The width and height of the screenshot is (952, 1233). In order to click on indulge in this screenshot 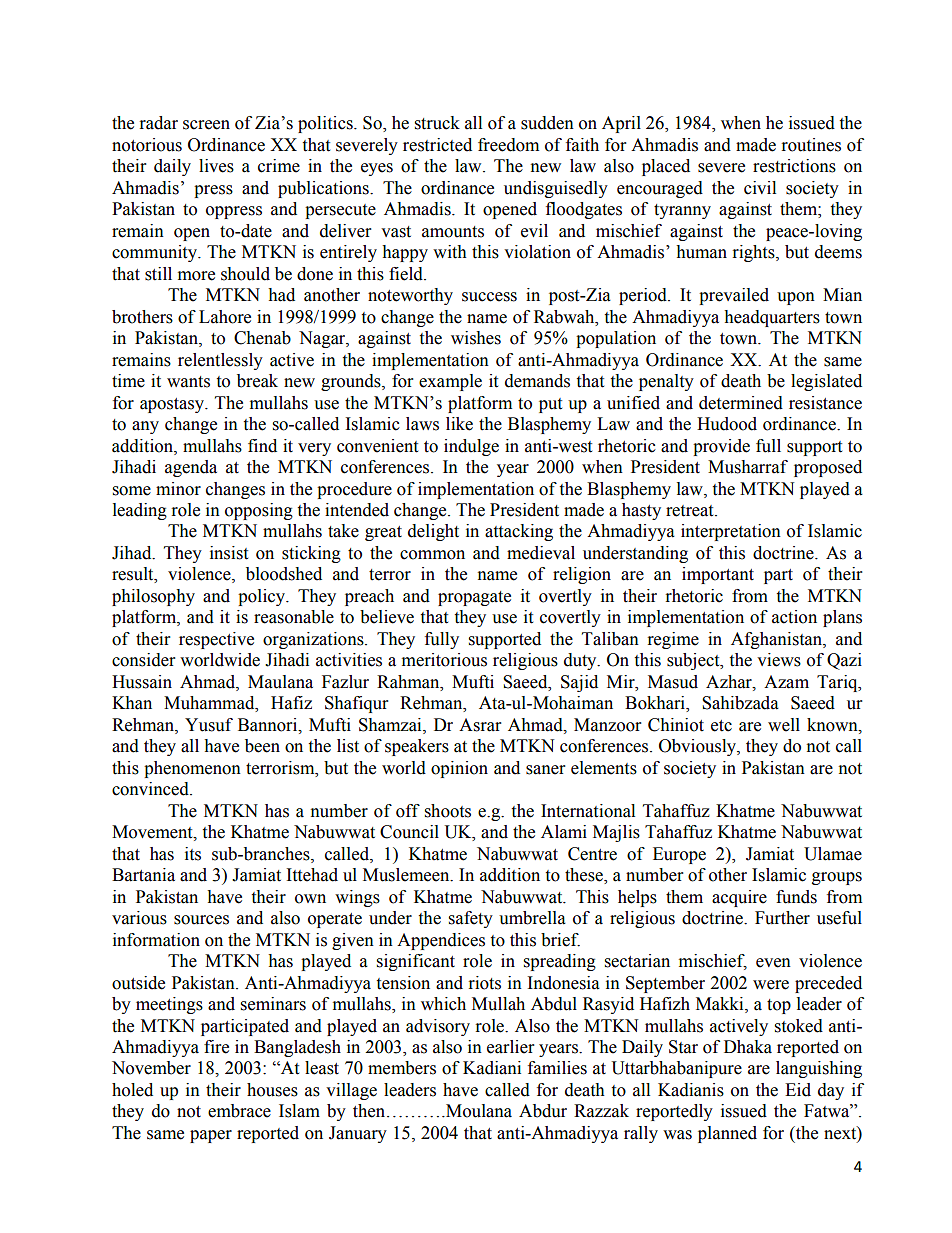, I will do `click(471, 447)`.
